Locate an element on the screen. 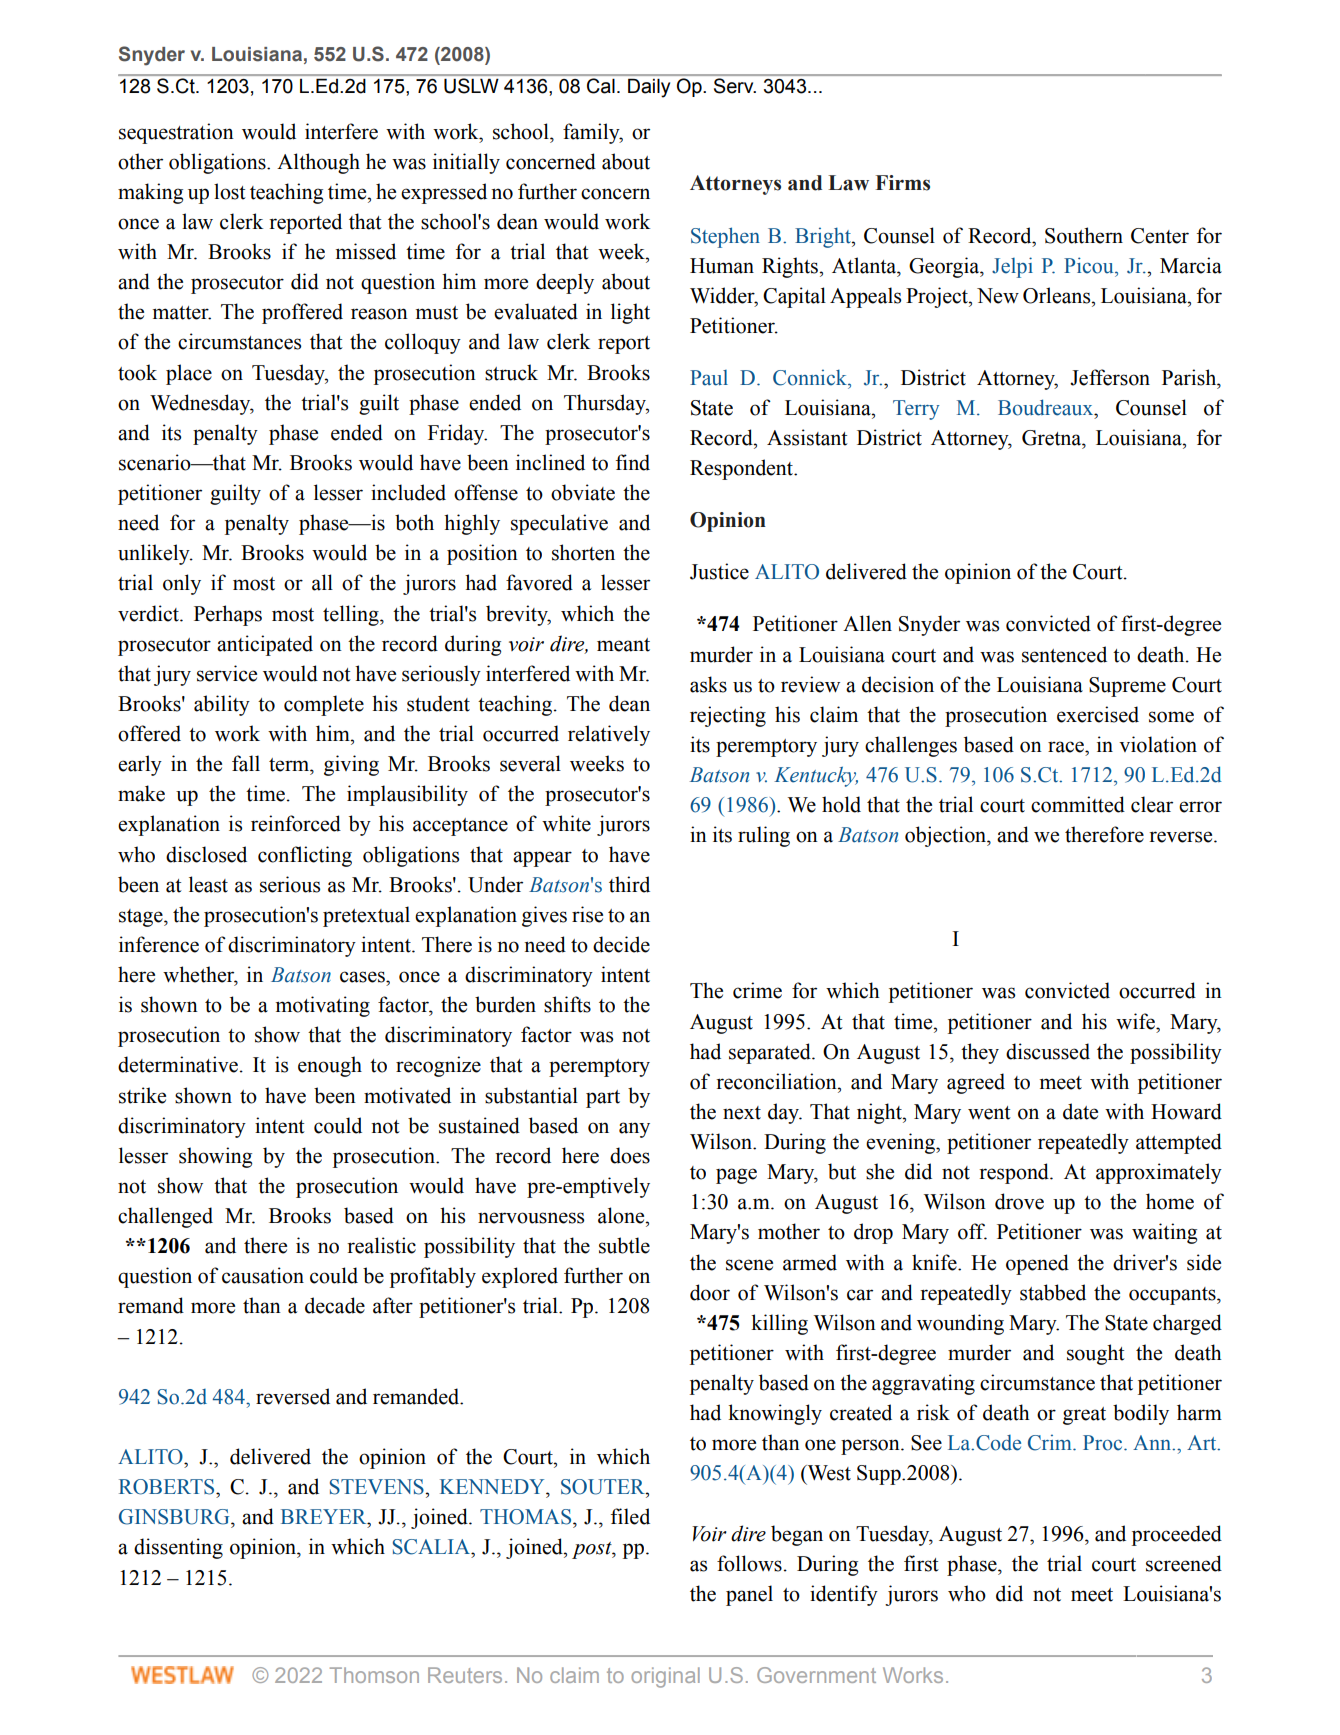  third is located at coordinates (629, 884).
